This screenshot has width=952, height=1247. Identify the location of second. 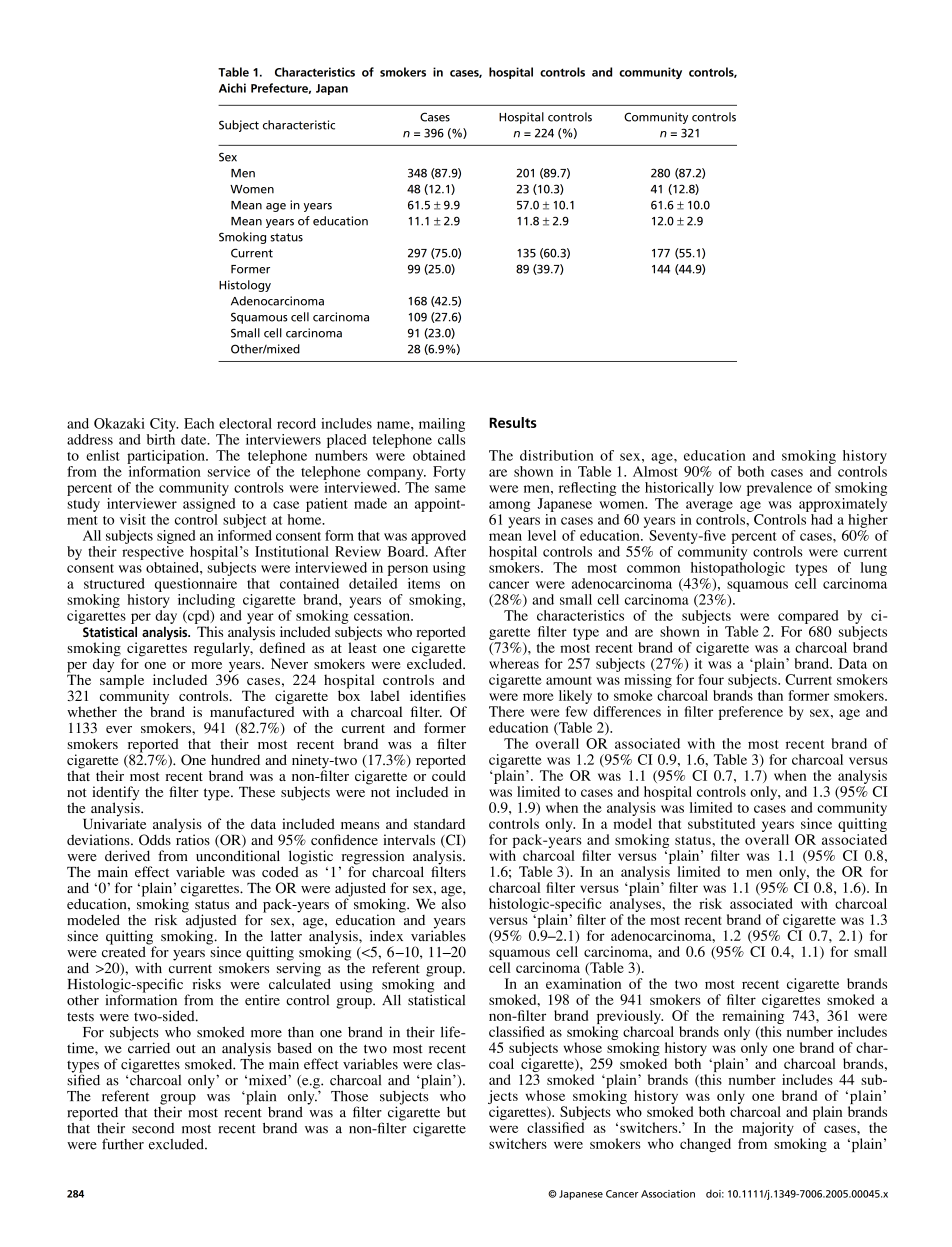
(153, 1128).
